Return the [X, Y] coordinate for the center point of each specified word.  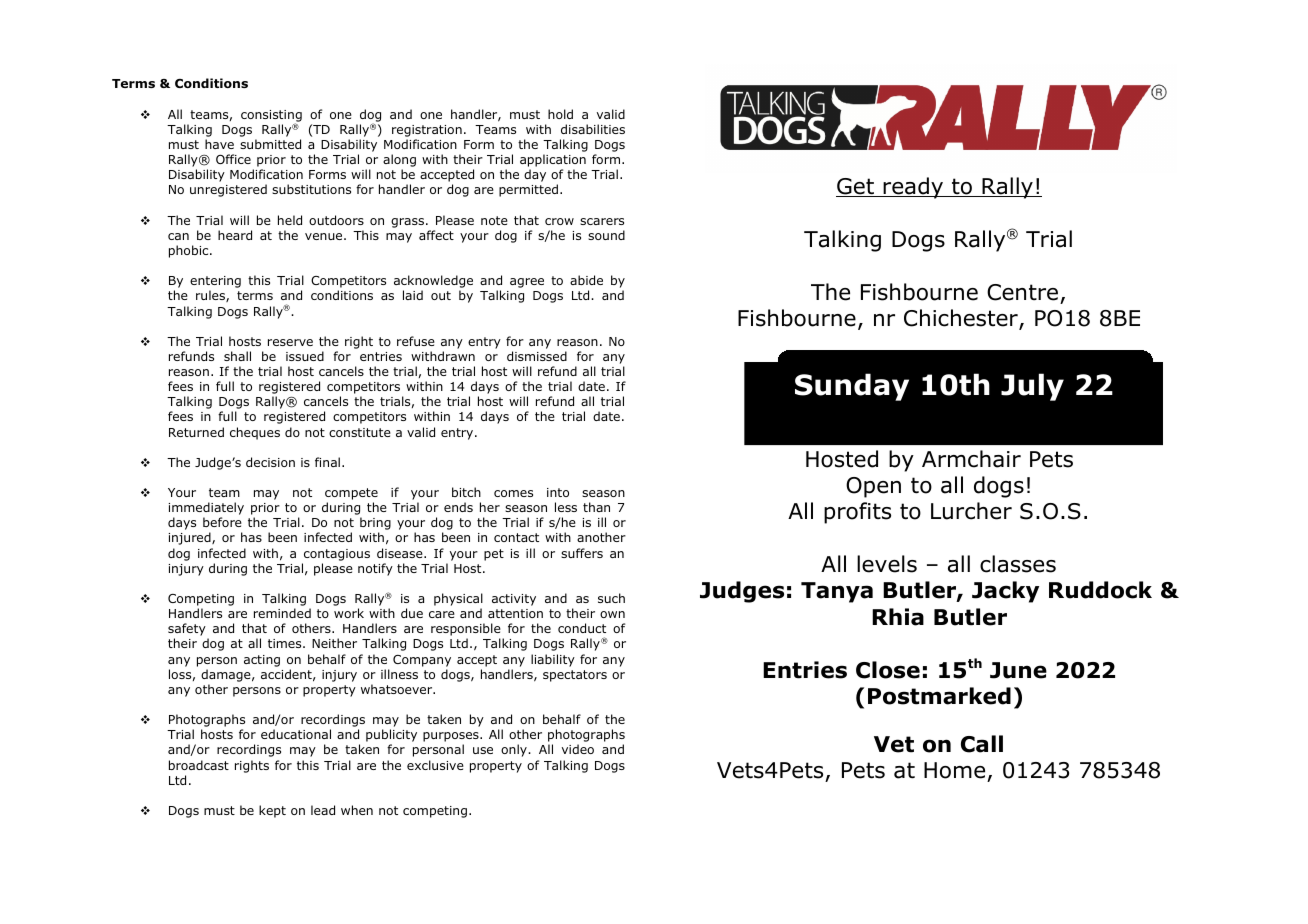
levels [887, 564]
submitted [270, 144]
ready [913, 188]
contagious [337, 555]
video [578, 749]
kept [272, 811]
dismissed [537, 356]
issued [305, 356]
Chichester [962, 319]
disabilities [593, 129]
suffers [582, 553]
